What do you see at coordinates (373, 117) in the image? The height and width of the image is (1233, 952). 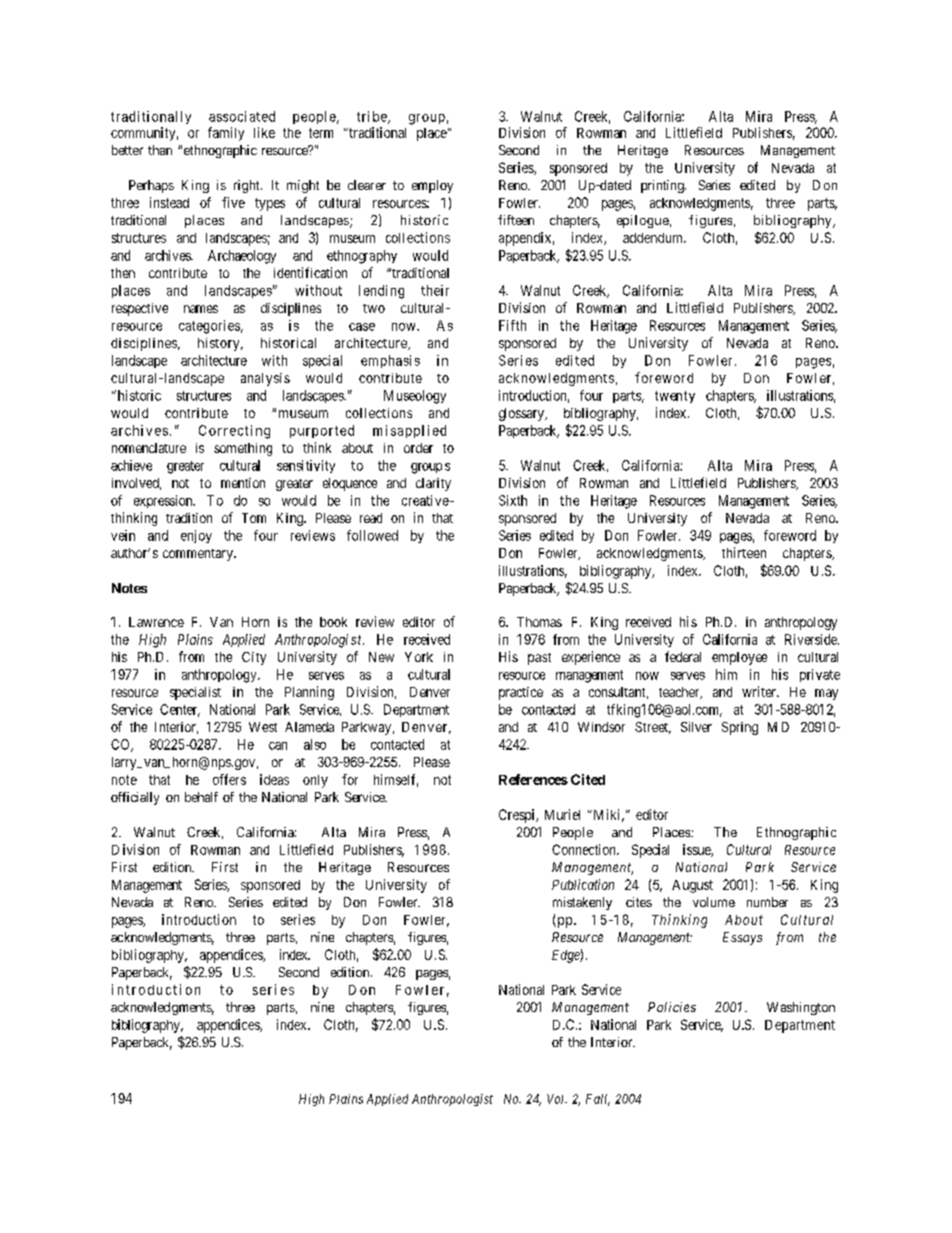 I see `tribe` at bounding box center [373, 117].
